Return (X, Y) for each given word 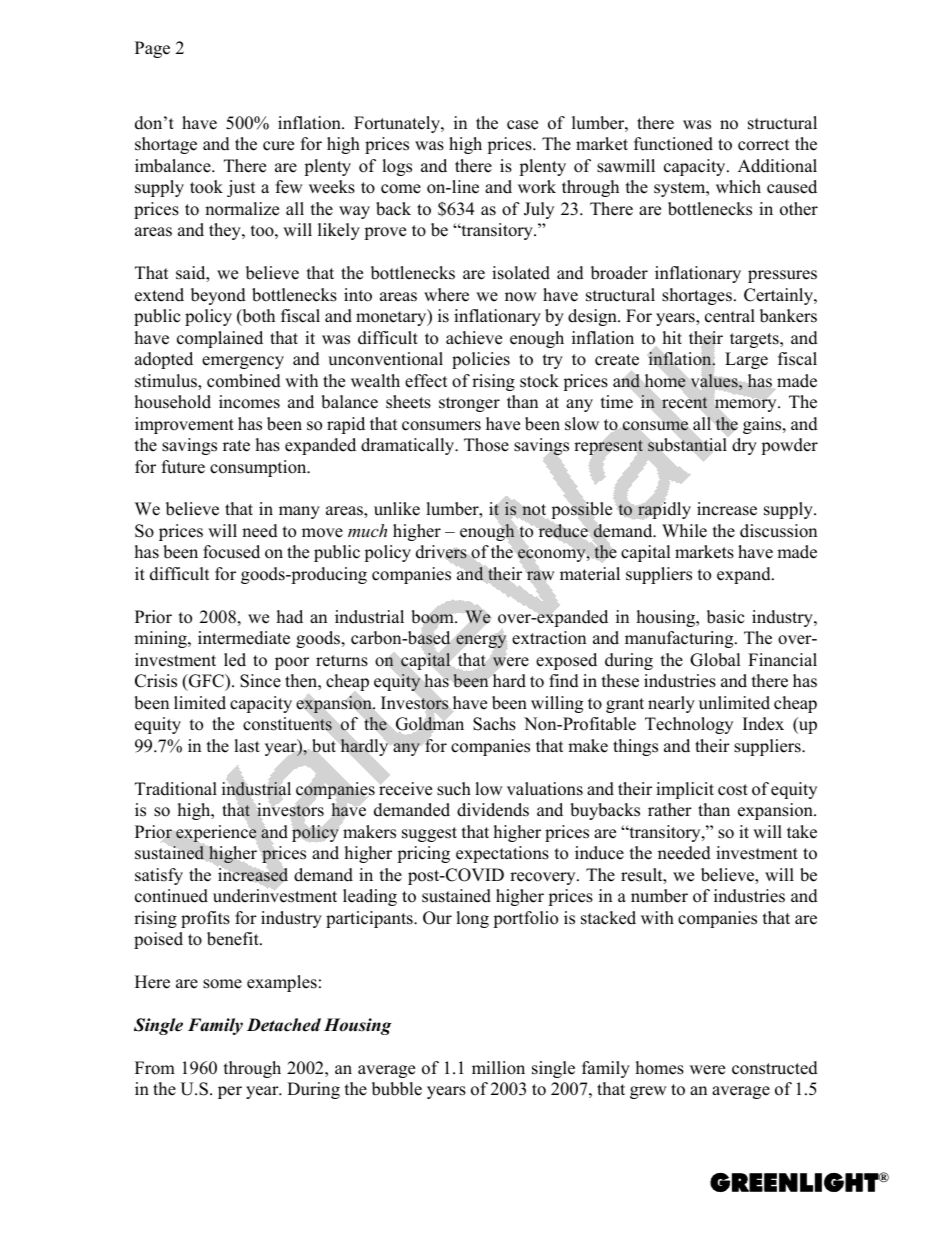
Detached (284, 1025)
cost (733, 790)
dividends (493, 810)
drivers (441, 552)
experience (216, 833)
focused (231, 552)
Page (152, 49)
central (730, 316)
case (522, 125)
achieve (474, 338)
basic (725, 617)
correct (764, 145)
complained (220, 339)
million (498, 1068)
